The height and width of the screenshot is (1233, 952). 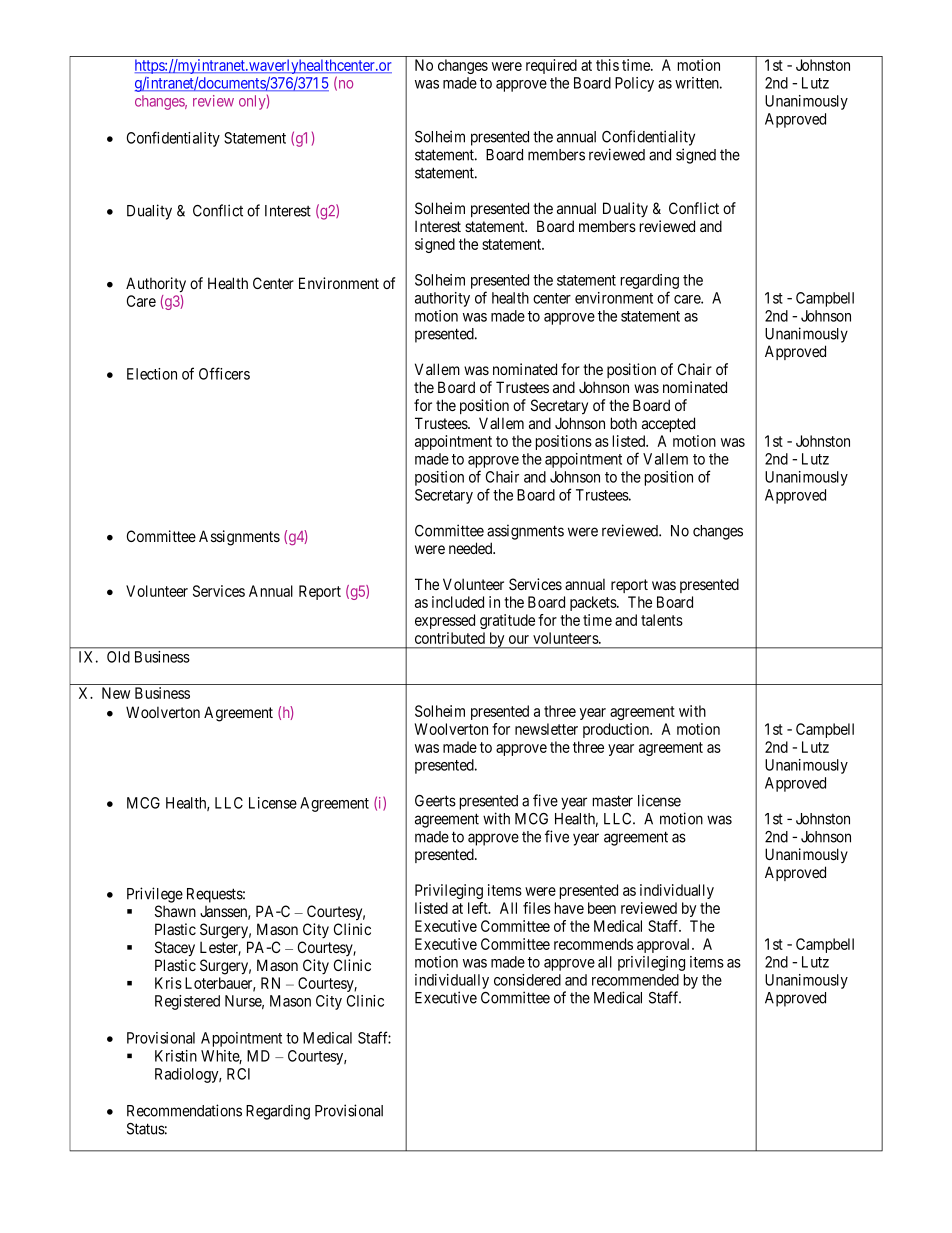 What do you see at coordinates (450, 638) in the screenshot?
I see `contributed` at bounding box center [450, 638].
